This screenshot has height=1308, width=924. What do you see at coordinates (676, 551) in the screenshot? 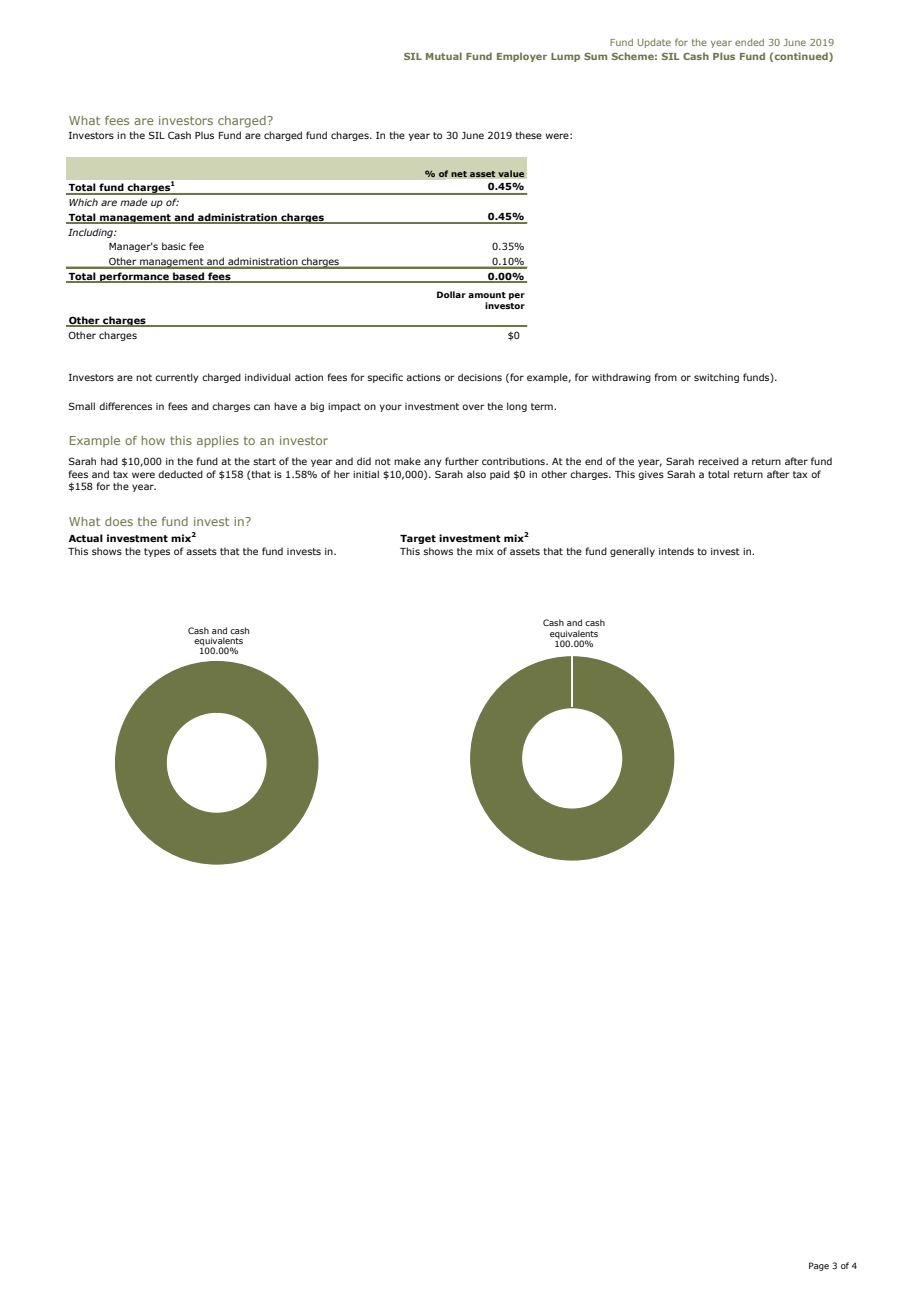
I see `intends` at bounding box center [676, 551].
